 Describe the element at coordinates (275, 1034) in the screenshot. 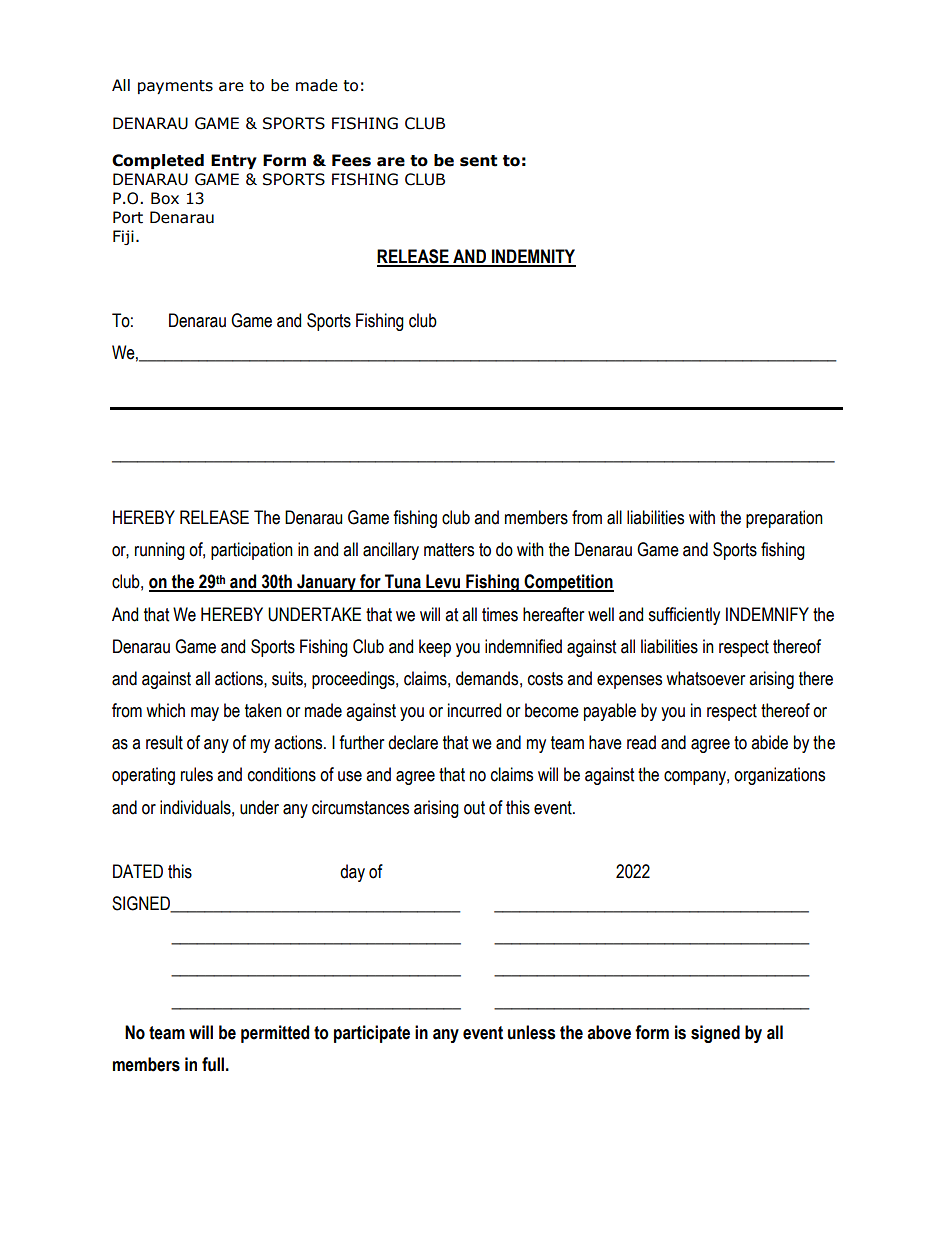

I see `permitted` at that location.
